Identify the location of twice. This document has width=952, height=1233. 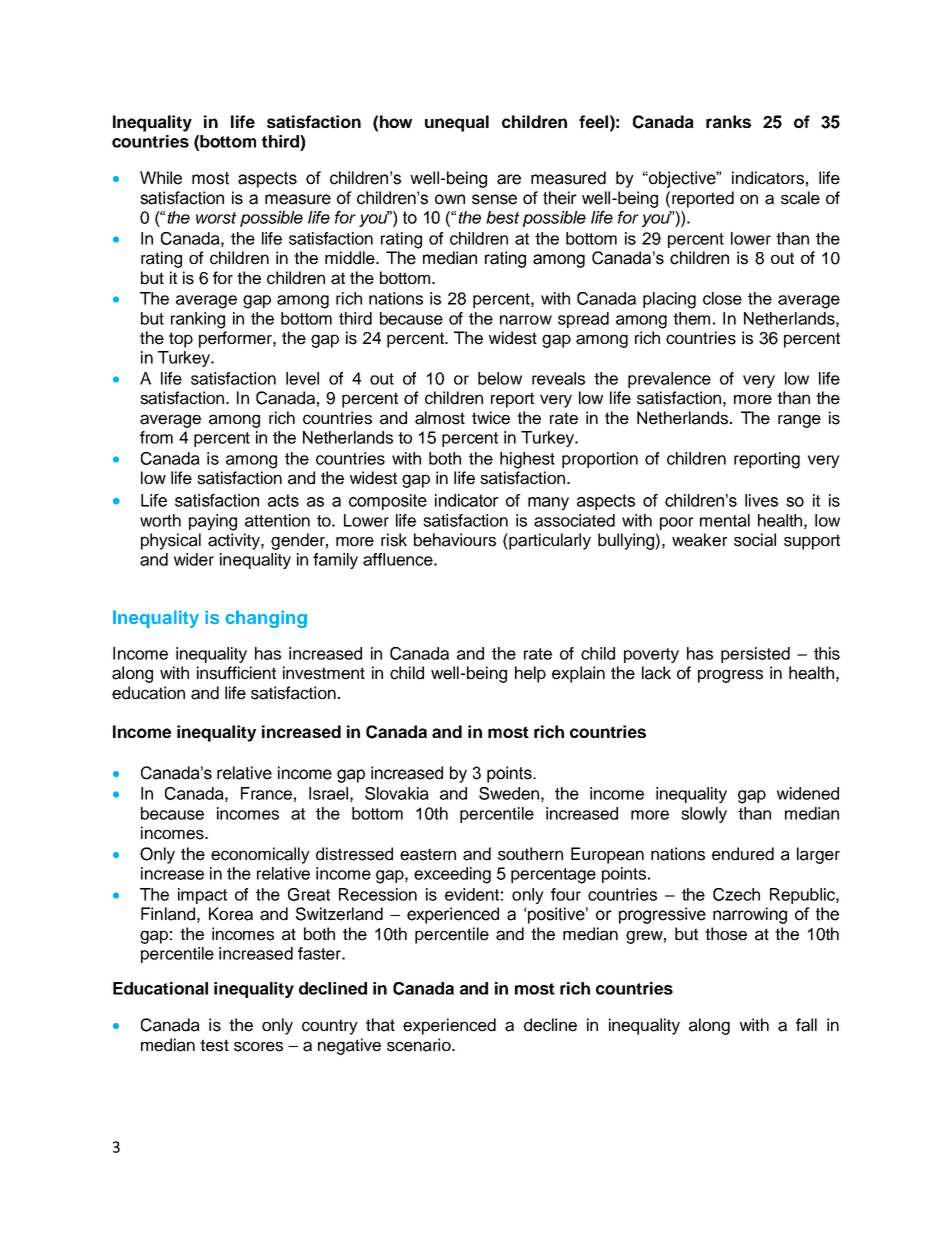
(491, 418).
